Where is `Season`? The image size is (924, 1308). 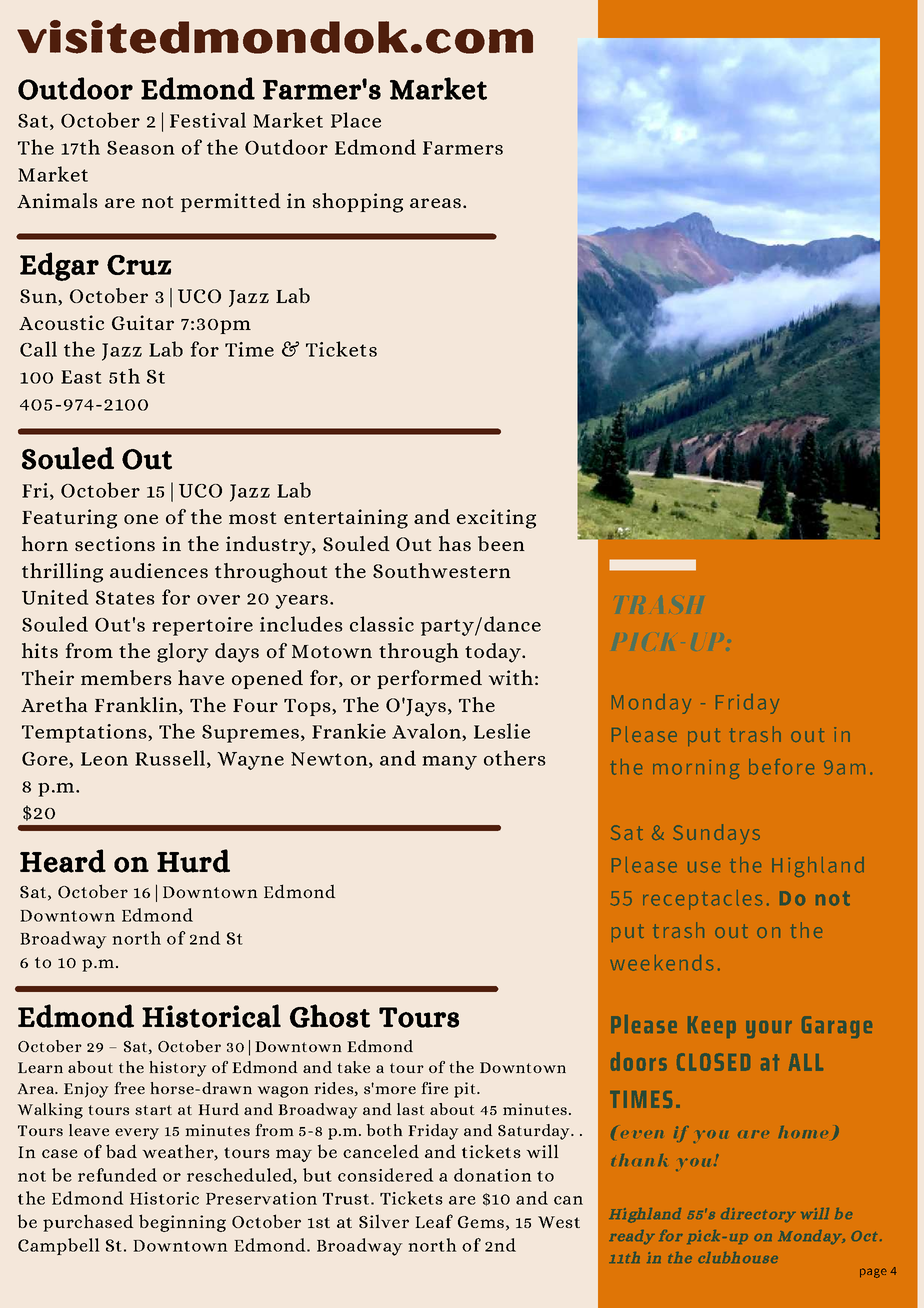 Season is located at coordinates (141, 148).
